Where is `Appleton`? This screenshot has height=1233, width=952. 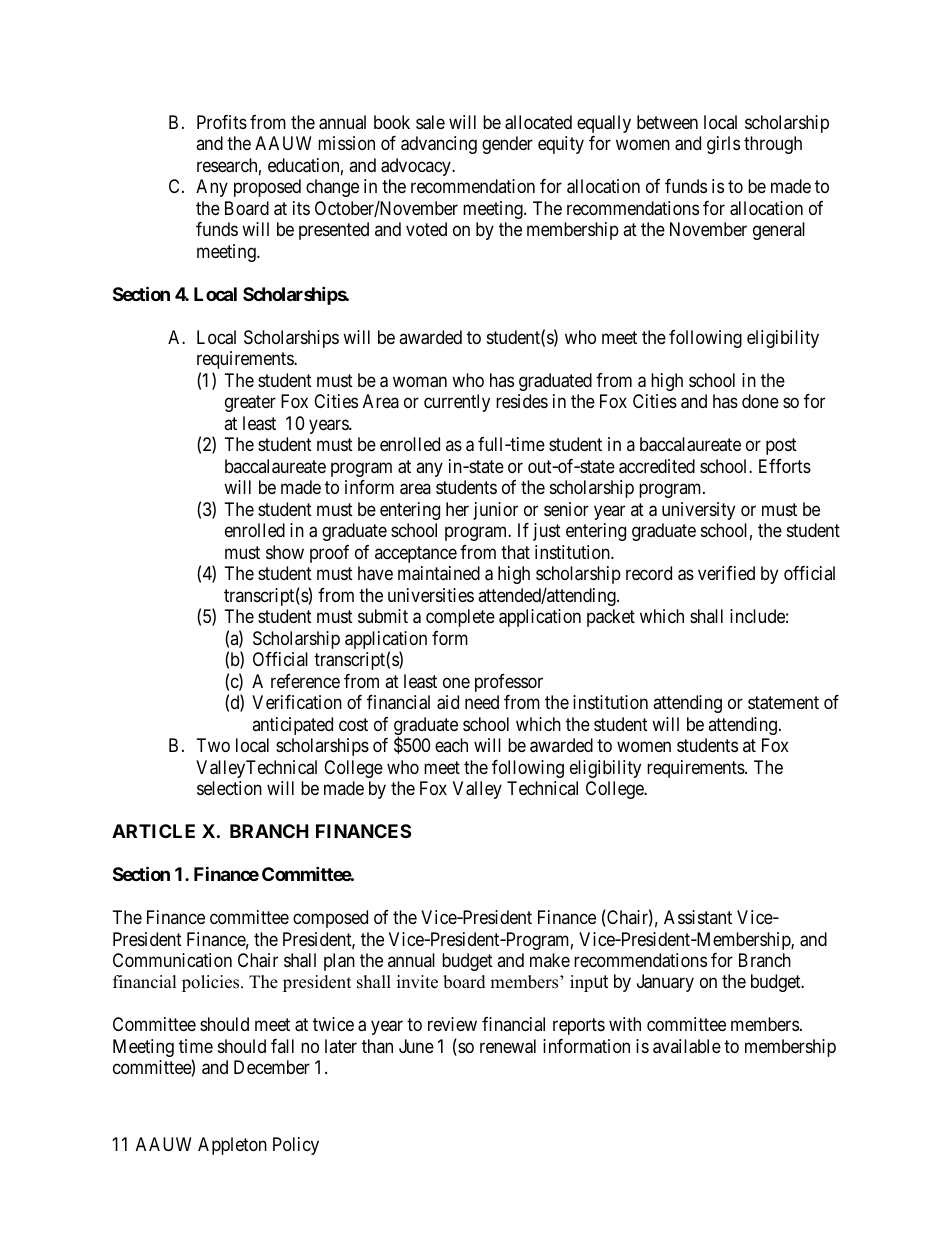 Appleton is located at coordinates (232, 1146).
